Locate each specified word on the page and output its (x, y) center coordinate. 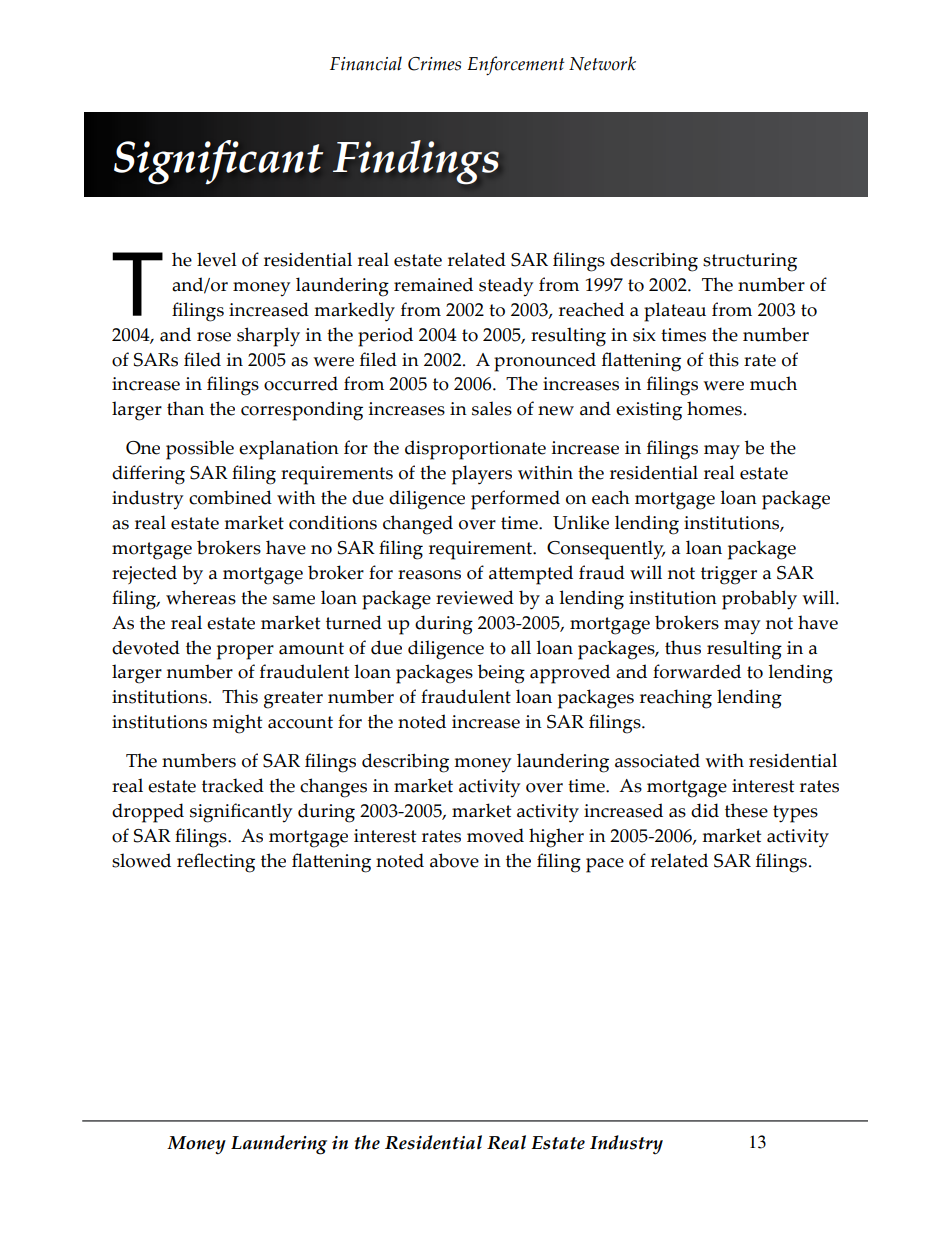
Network (602, 63)
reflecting (216, 863)
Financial (366, 63)
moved (495, 835)
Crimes (434, 64)
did (705, 810)
